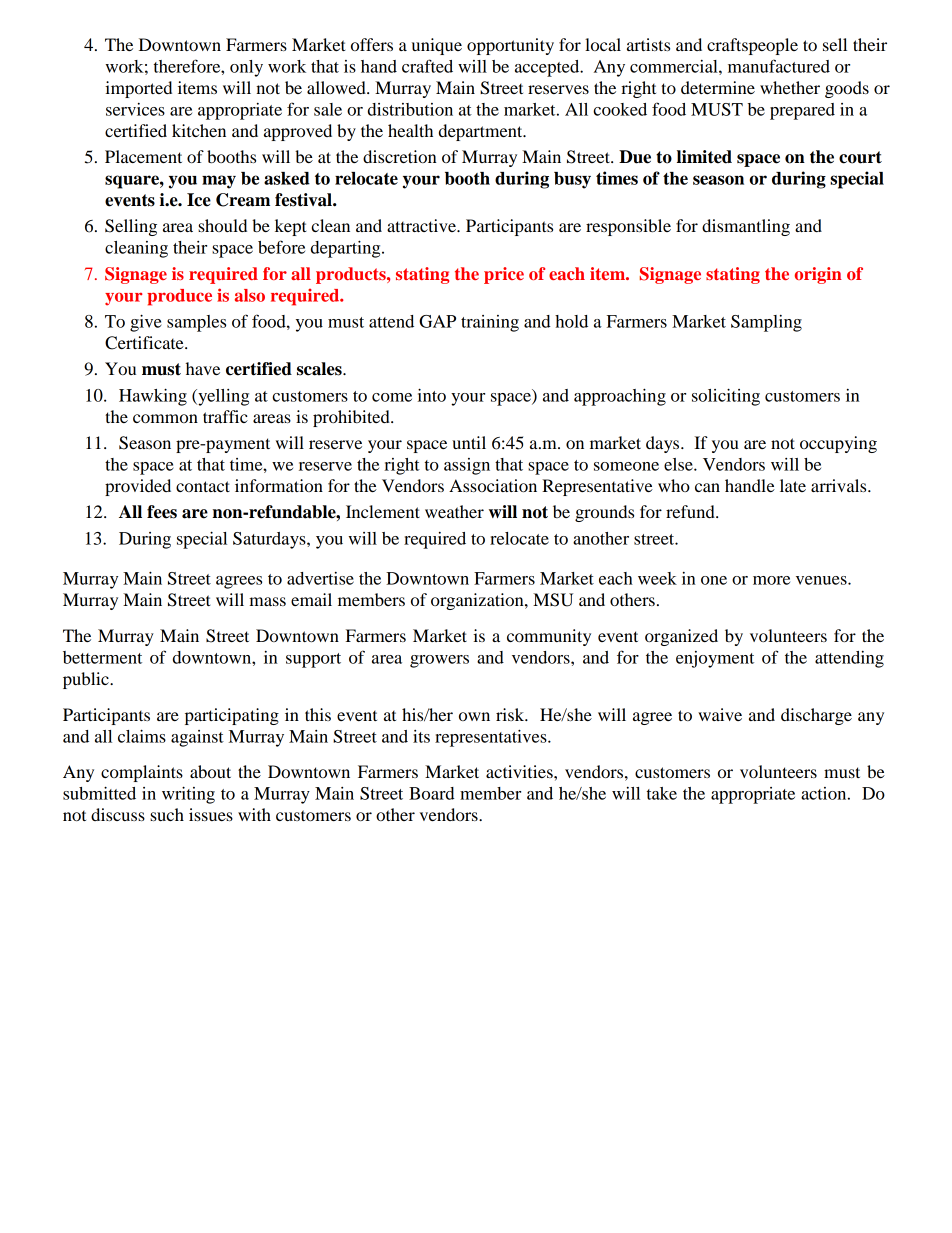 The height and width of the screenshot is (1233, 952). Describe the element at coordinates (469, 442) in the screenshot. I see `until` at that location.
